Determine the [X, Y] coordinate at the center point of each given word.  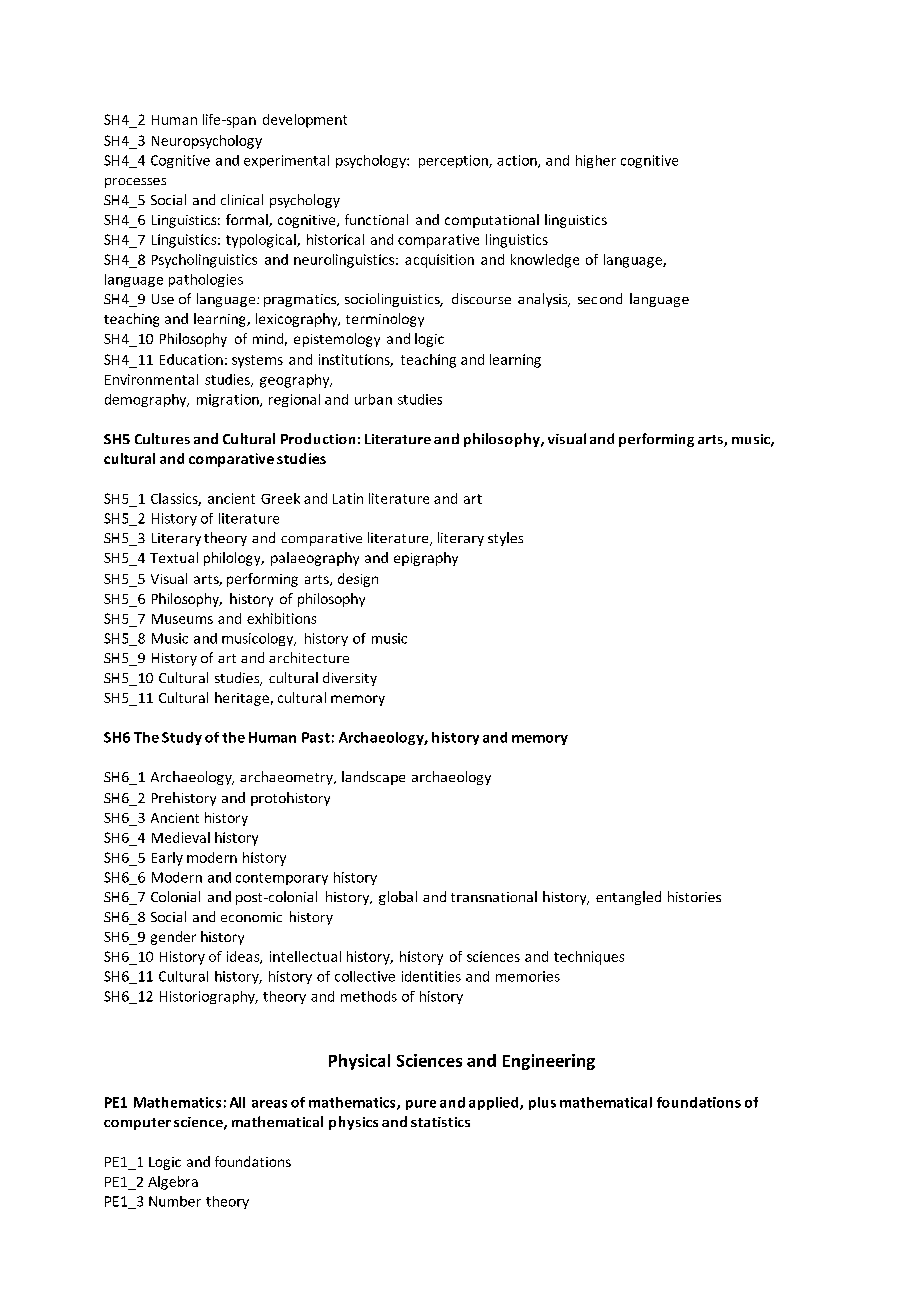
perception [454, 161]
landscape [373, 778]
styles [505, 539]
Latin [348, 498]
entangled [628, 898]
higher [596, 161]
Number [175, 1201]
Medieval [181, 837]
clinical [242, 199]
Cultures [162, 438]
